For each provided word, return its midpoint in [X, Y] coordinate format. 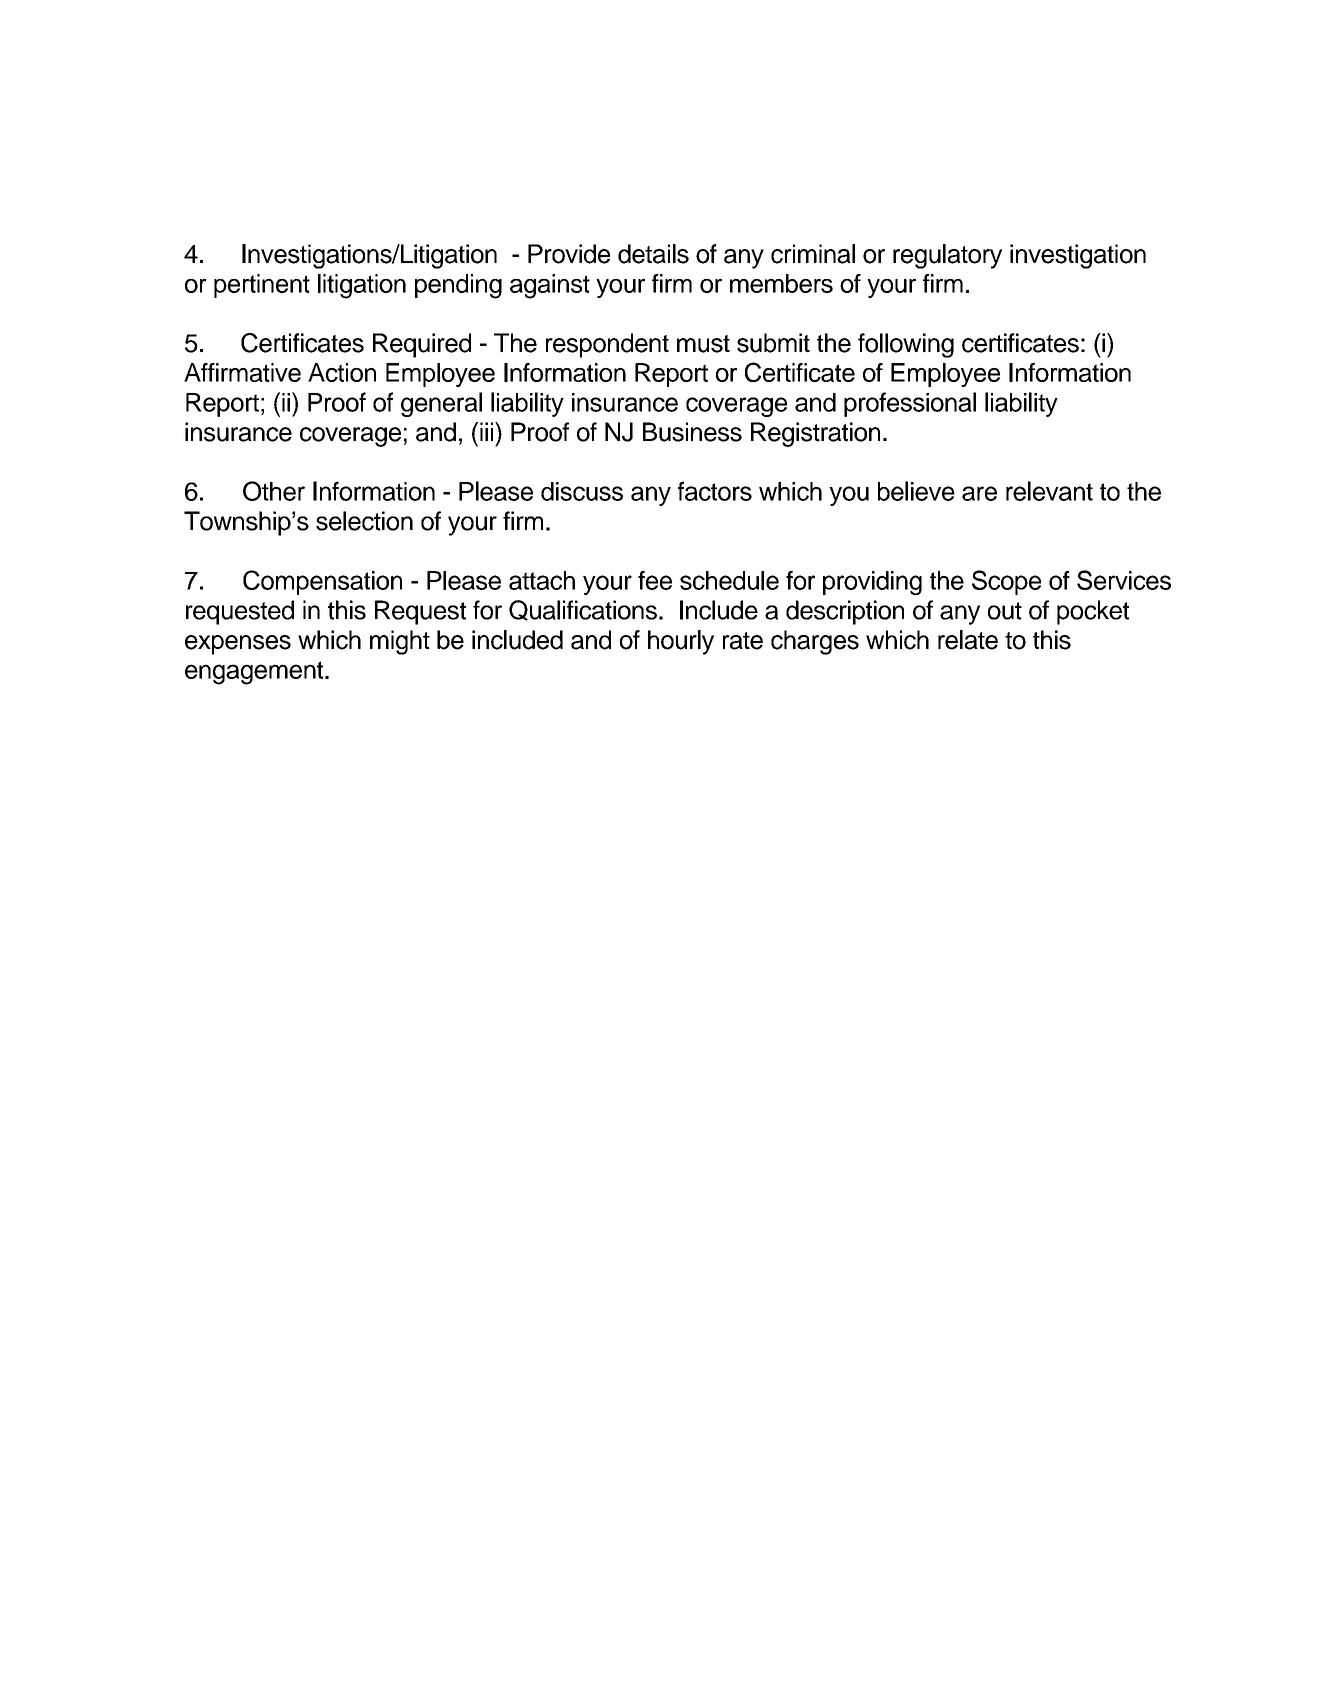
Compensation [322, 582]
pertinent [262, 286]
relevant [1049, 491]
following [906, 345]
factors [715, 491]
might [400, 642]
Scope [1006, 582]
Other [274, 491]
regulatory [947, 256]
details [653, 254]
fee [655, 580]
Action [342, 372]
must [703, 344]
